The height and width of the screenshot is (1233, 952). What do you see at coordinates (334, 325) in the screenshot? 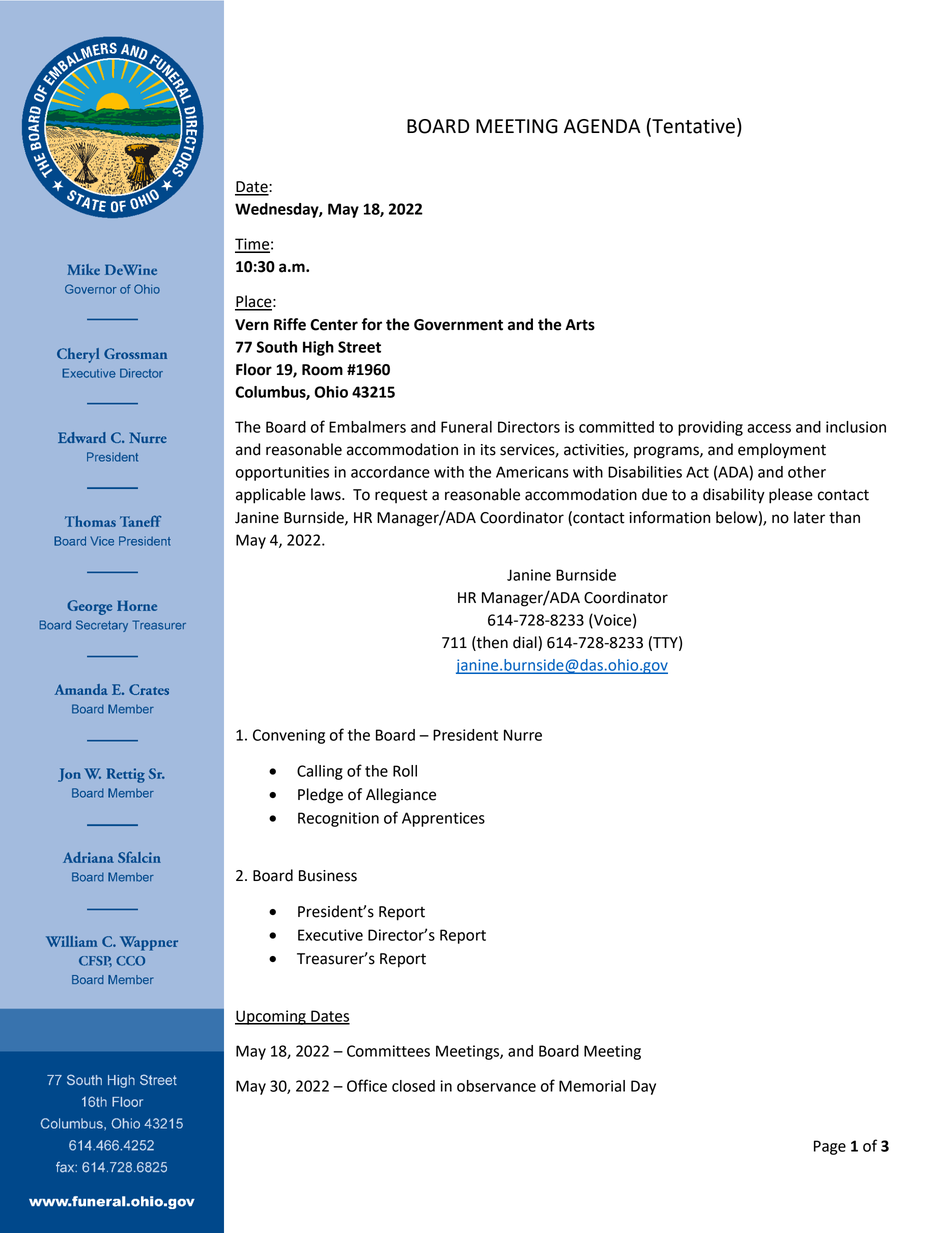
I see `Center` at bounding box center [334, 325].
